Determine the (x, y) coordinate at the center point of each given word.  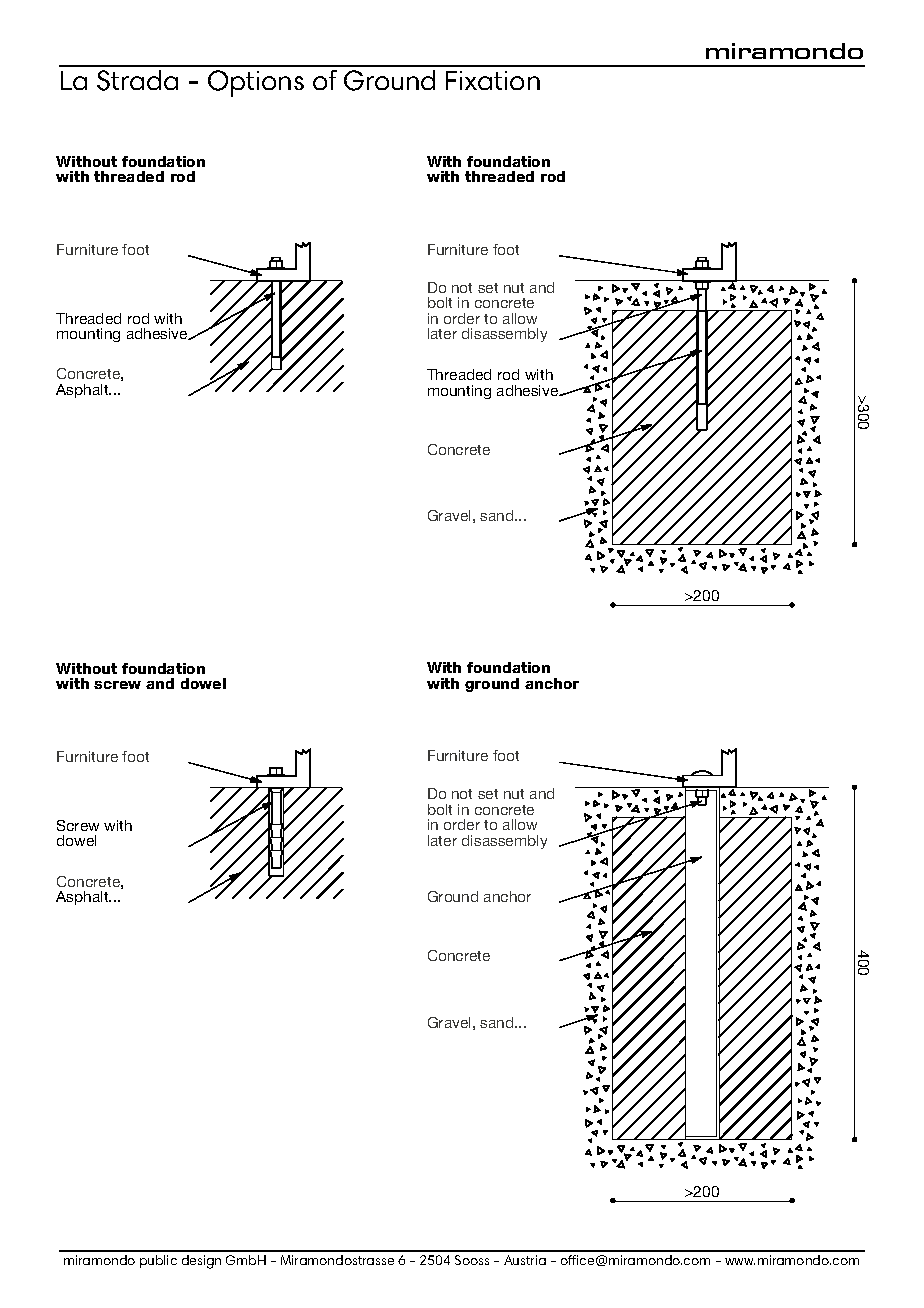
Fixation (493, 80)
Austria (525, 1260)
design (201, 1262)
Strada (137, 80)
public (158, 1261)
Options (256, 83)
